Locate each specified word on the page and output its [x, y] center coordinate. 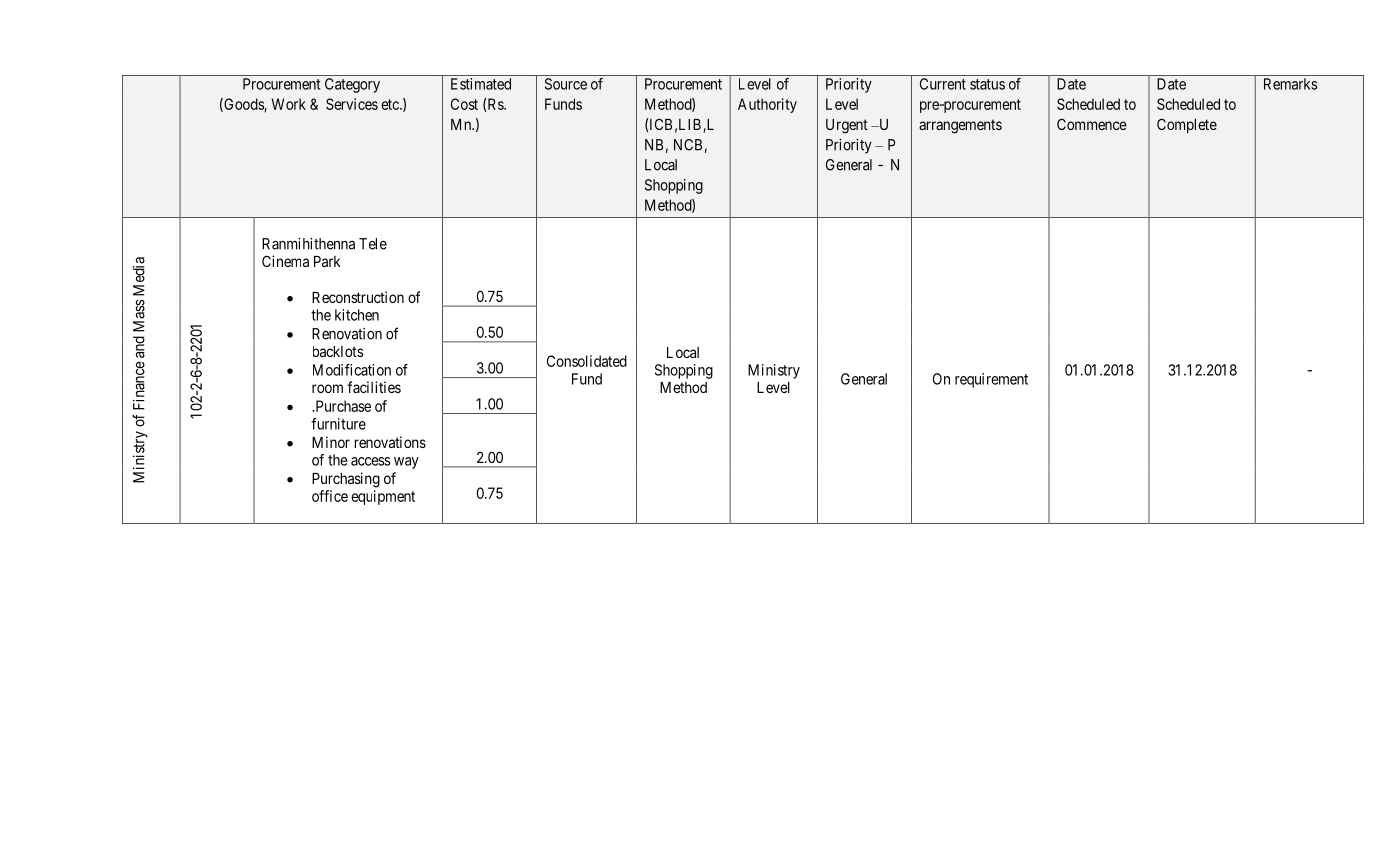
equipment [383, 497]
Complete [1187, 125]
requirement [991, 380]
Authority [767, 105]
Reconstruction [358, 297]
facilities [374, 387]
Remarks [1290, 84]
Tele [373, 244]
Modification [352, 370]
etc [391, 104]
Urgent [847, 126]
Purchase [342, 406]
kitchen [357, 315]
